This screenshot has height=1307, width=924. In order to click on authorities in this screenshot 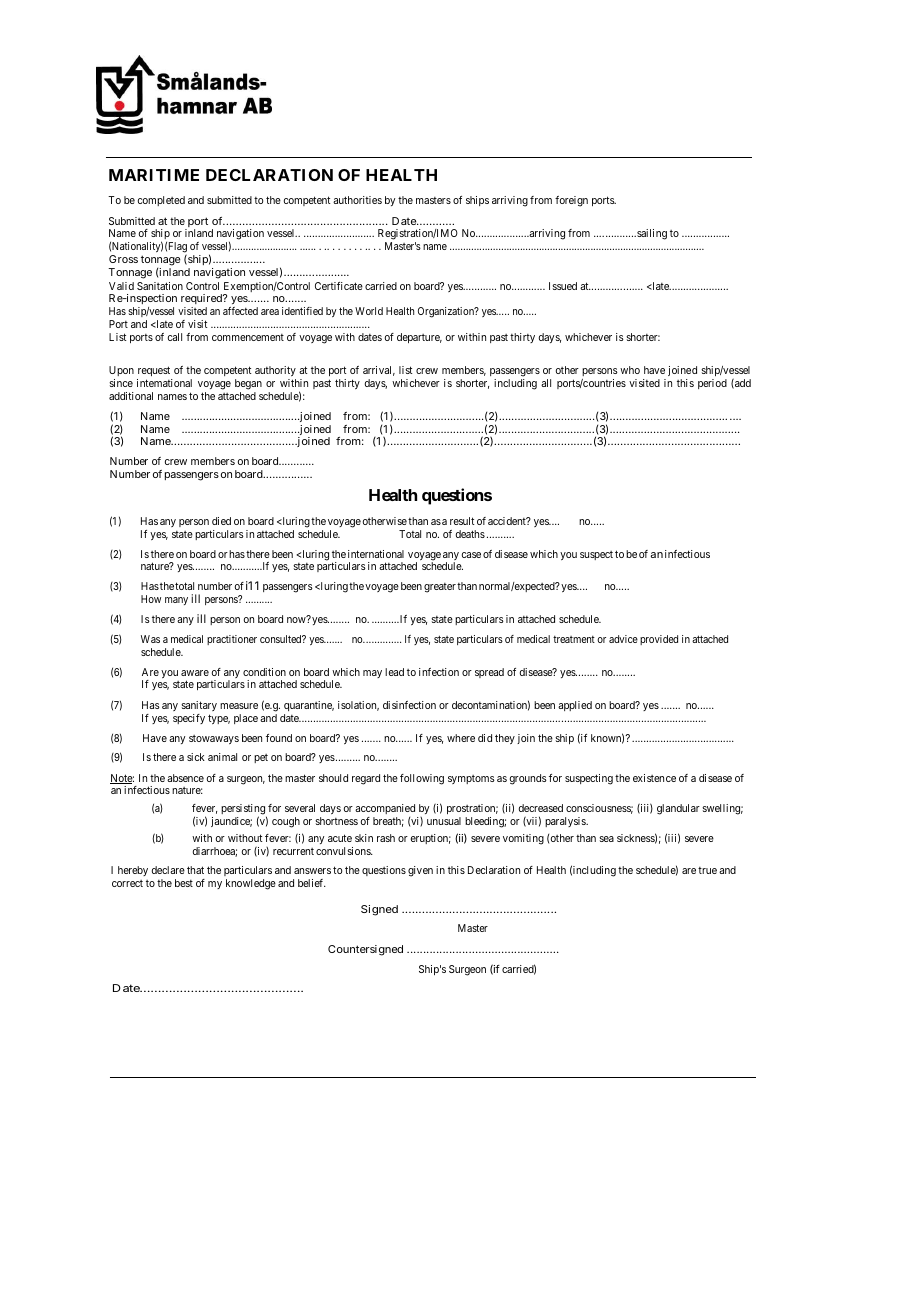, I will do `click(357, 200)`.
